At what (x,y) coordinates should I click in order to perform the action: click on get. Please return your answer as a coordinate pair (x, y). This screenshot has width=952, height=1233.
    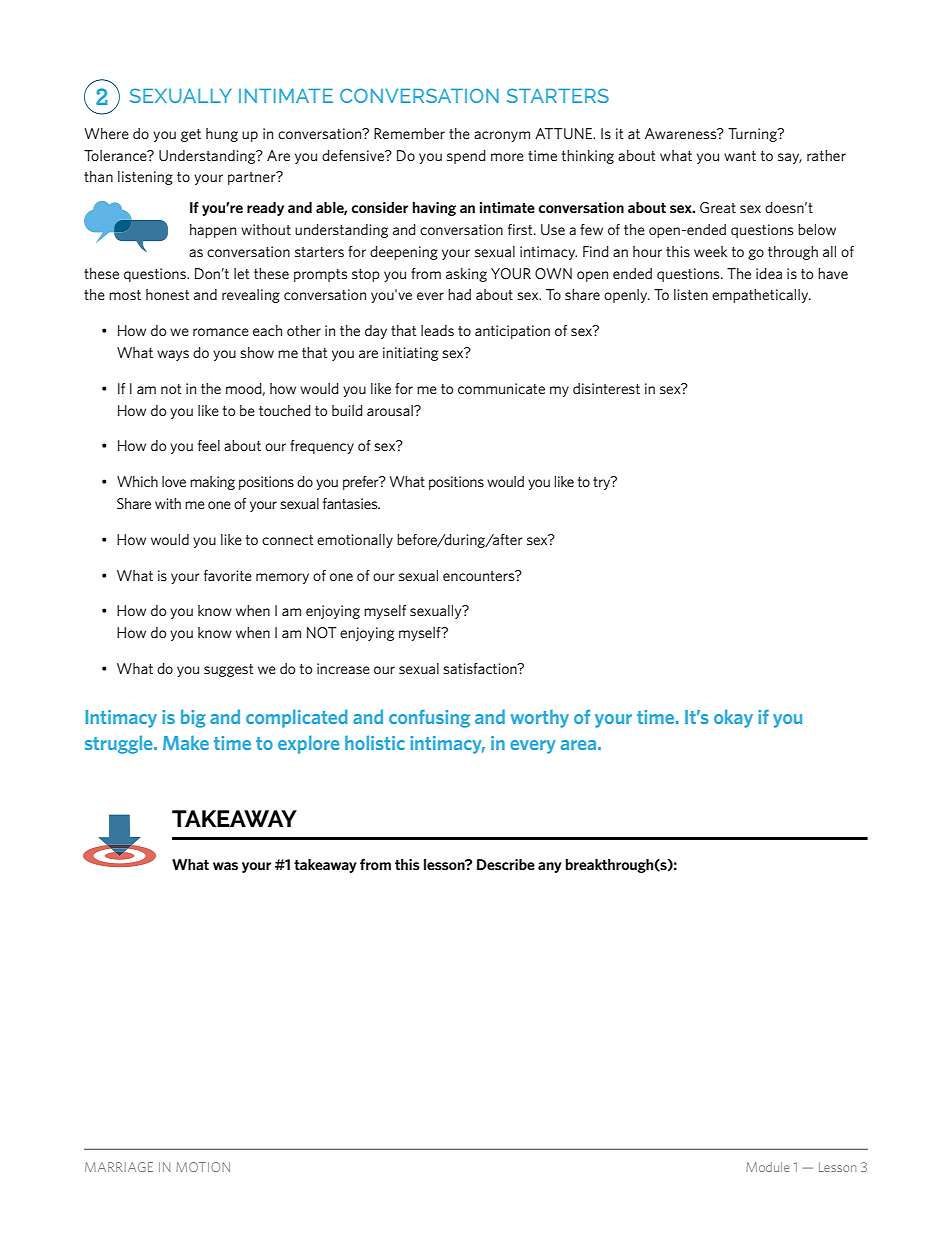
    Looking at the image, I should click on (191, 135).
